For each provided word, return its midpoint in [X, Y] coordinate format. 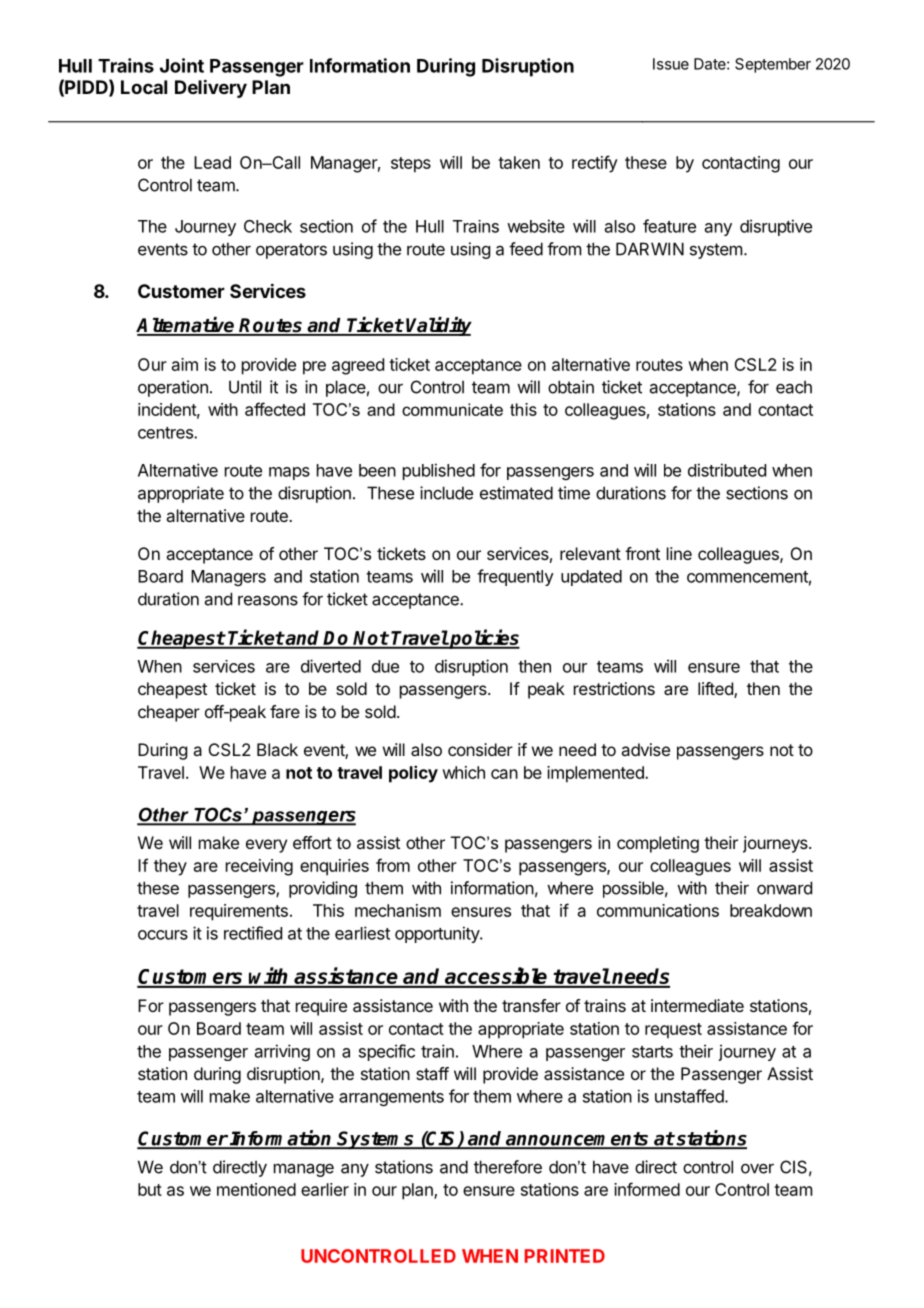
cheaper [169, 713]
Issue [671, 64]
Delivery [211, 88]
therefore [508, 1167]
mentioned [256, 1189]
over [757, 1169]
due [385, 666]
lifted [716, 690]
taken [519, 162]
